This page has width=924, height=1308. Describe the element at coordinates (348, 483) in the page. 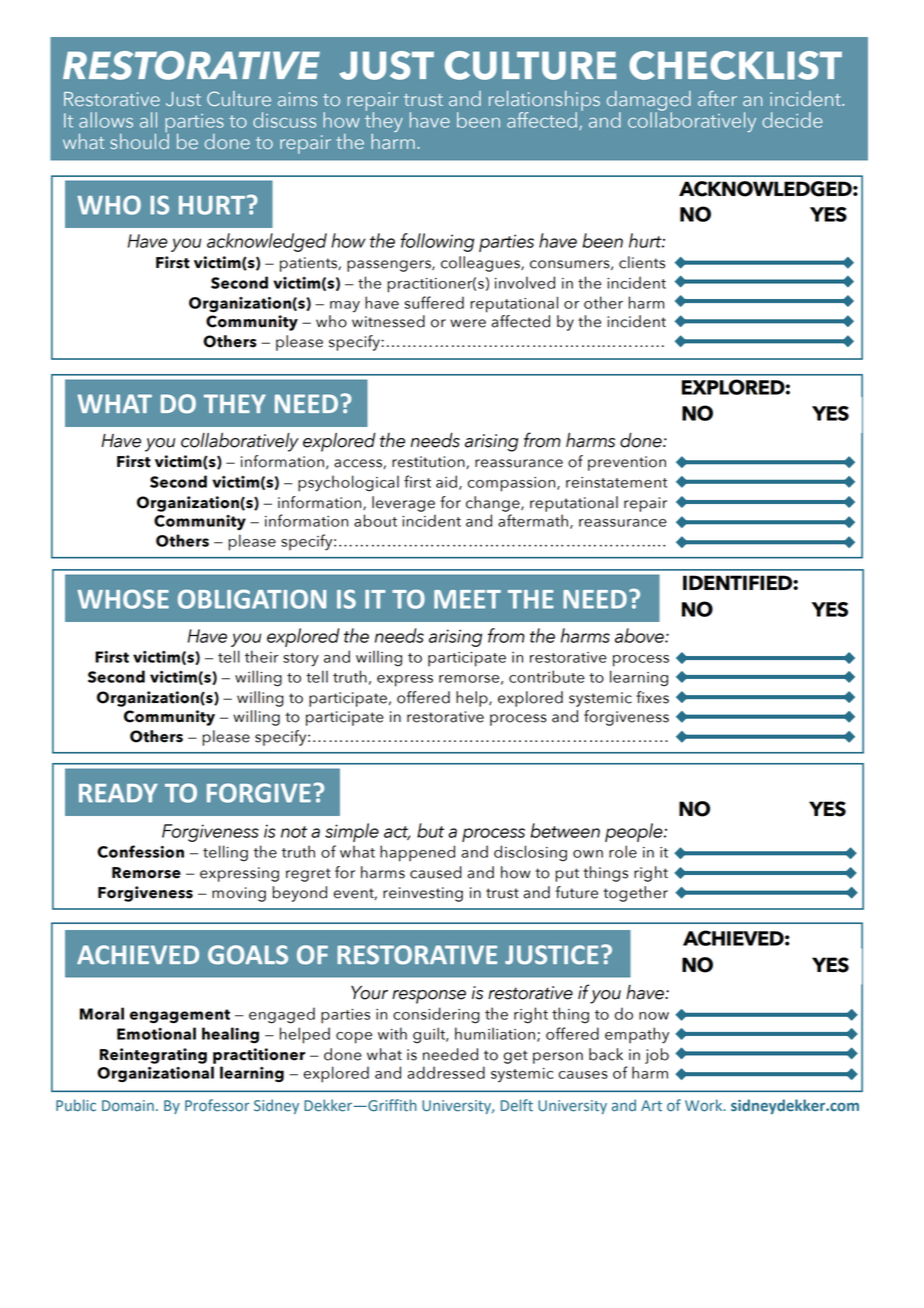

I see `psychological` at that location.
